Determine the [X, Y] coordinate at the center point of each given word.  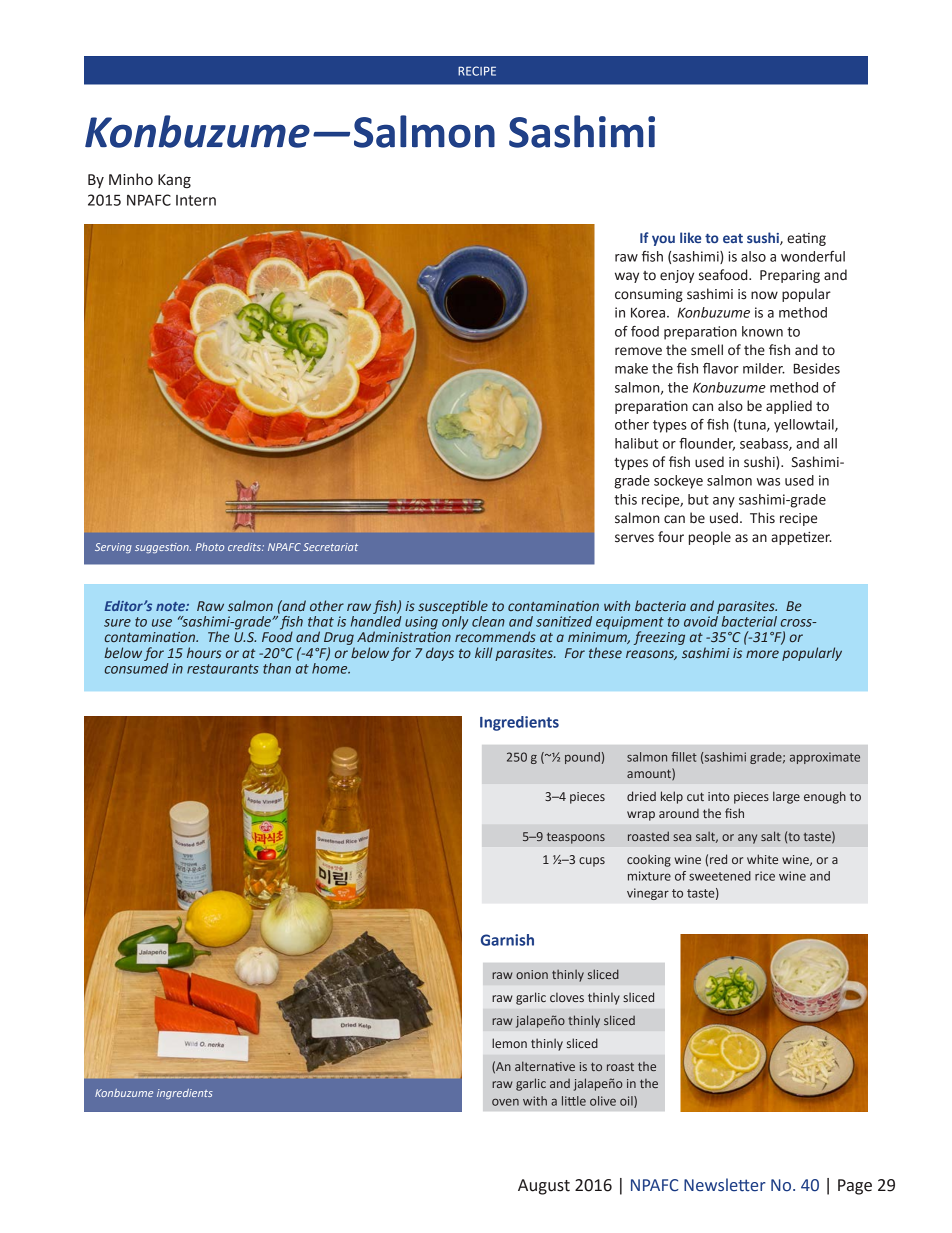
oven [505, 1102]
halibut [636, 443]
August [544, 1187]
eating [806, 239]
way [627, 277]
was [768, 482]
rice [765, 876]
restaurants [223, 669]
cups [592, 862]
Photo [210, 547]
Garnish [507, 940]
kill [484, 652]
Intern [196, 200]
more [762, 654]
